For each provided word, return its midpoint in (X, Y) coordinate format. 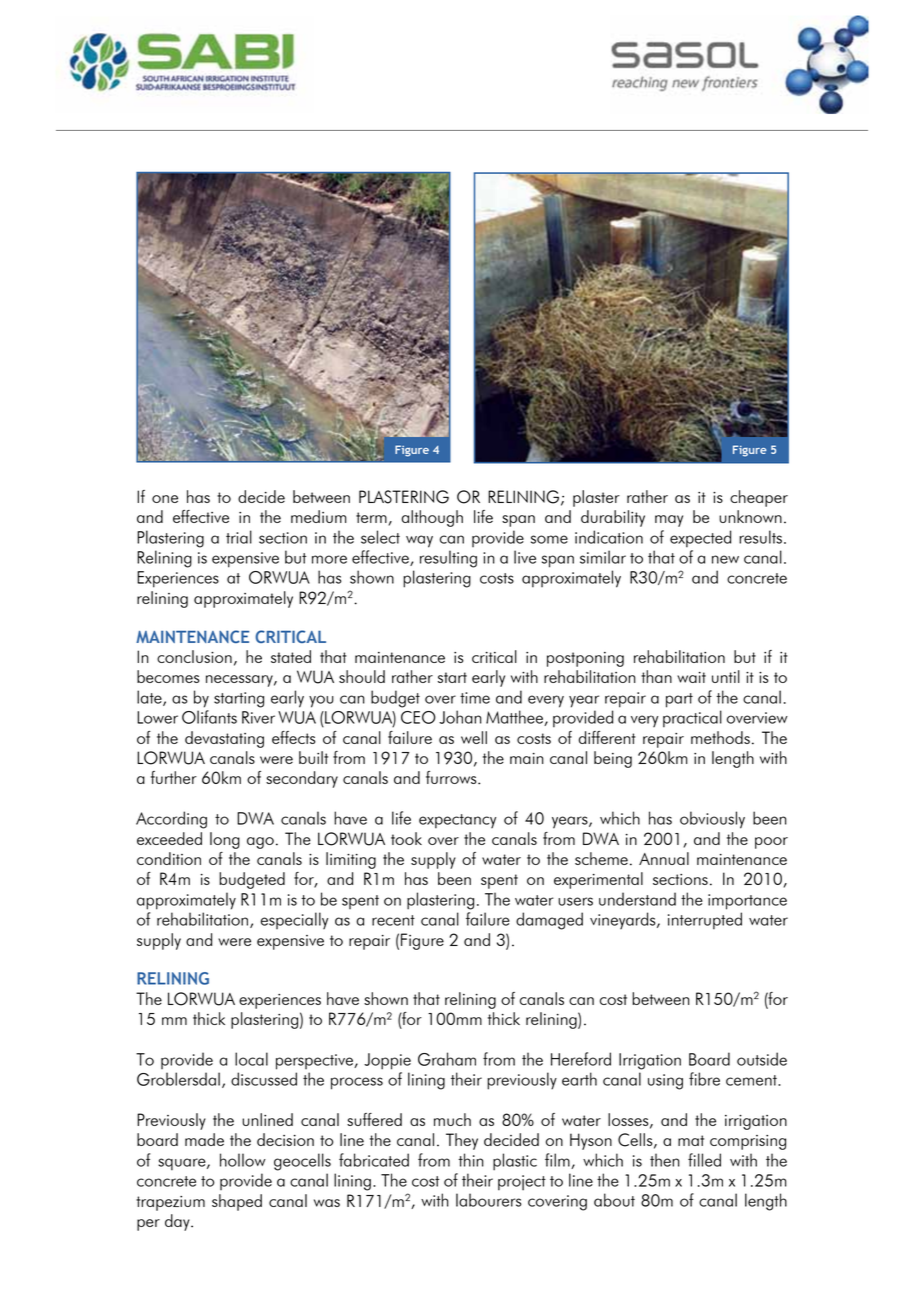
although (432, 518)
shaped (237, 1202)
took (406, 838)
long (225, 840)
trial (239, 537)
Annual (664, 858)
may (669, 521)
